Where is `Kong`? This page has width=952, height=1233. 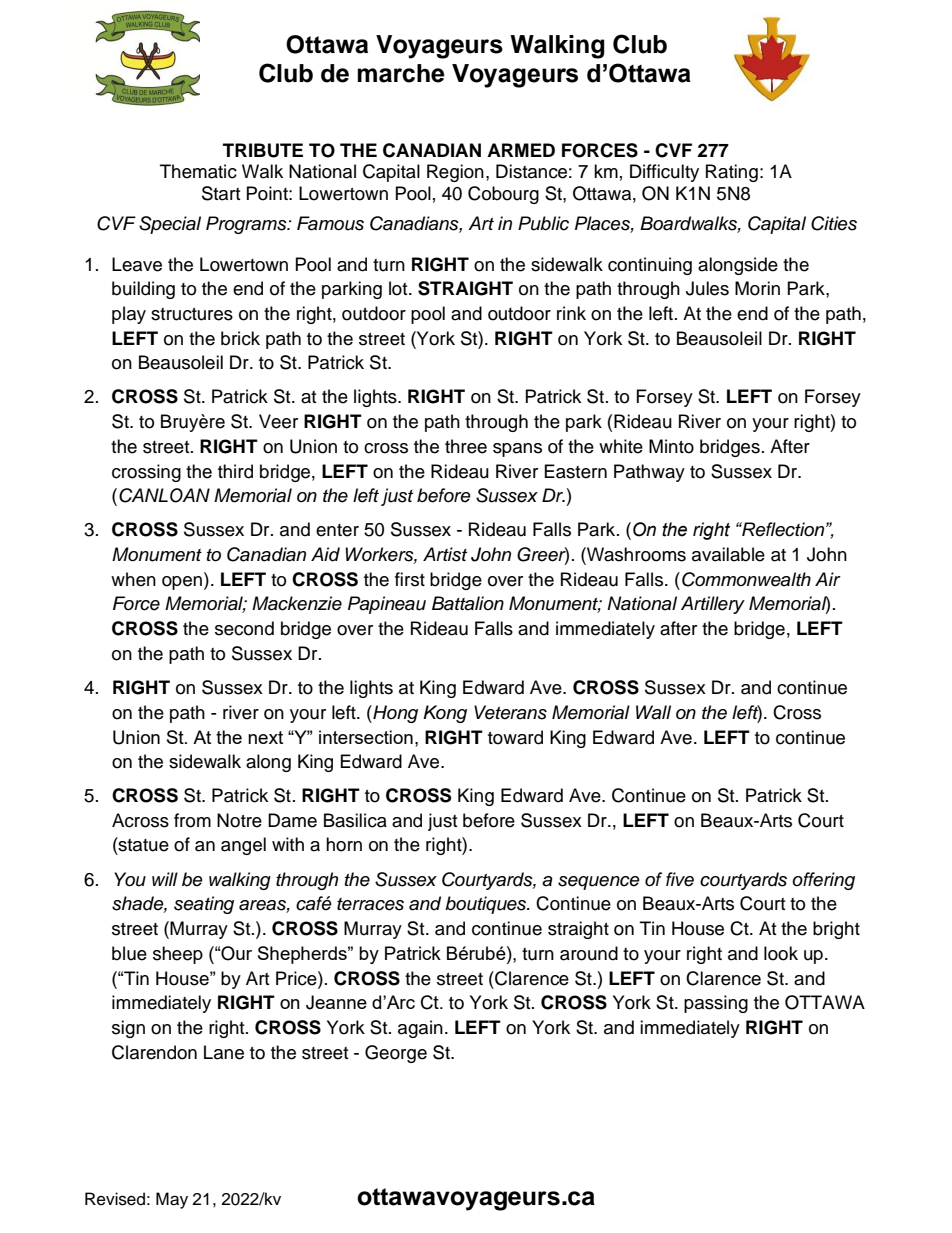
Kong is located at coordinates (445, 714).
